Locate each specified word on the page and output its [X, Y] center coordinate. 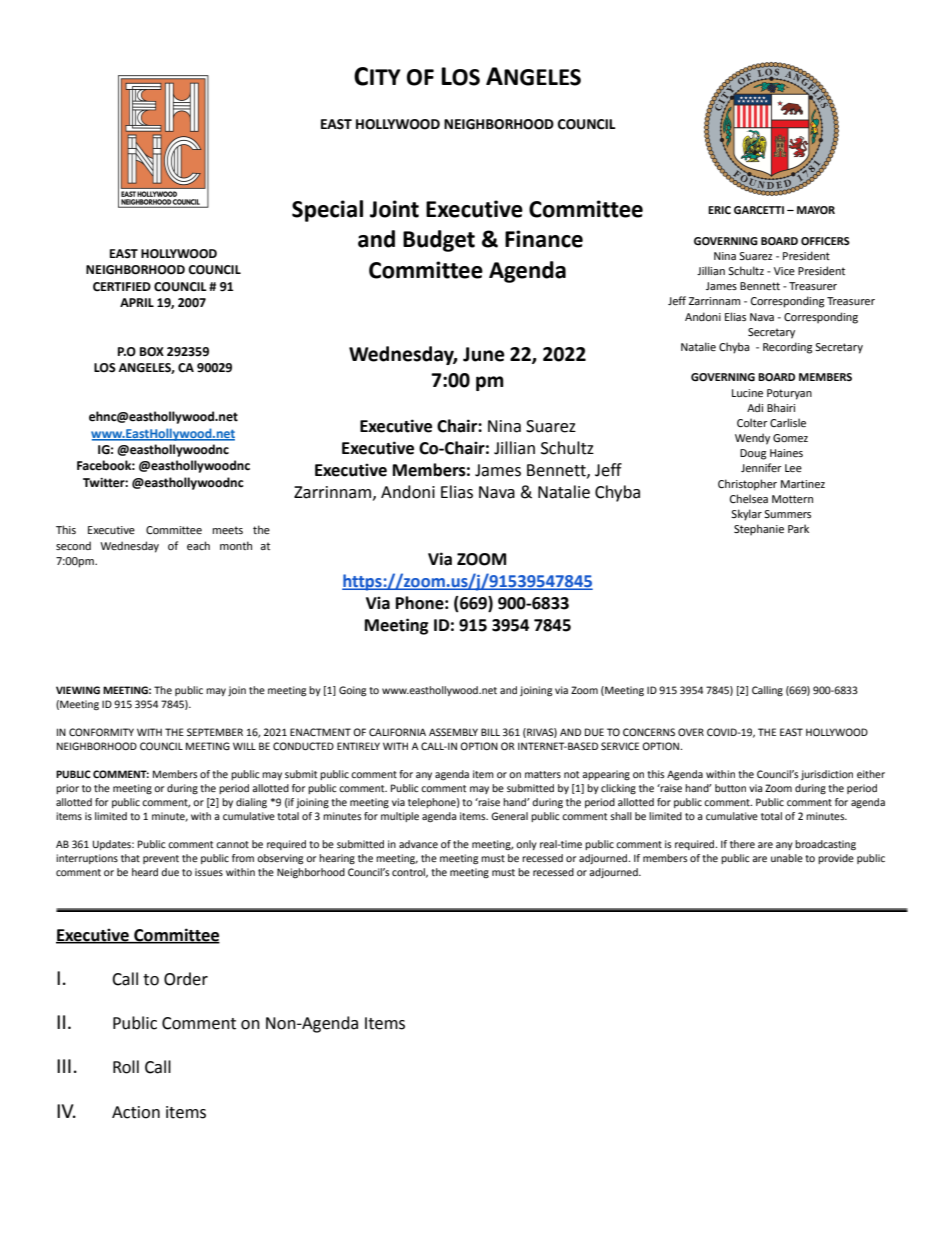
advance [418, 844]
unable [787, 858]
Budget [439, 241]
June [484, 354]
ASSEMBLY [453, 732]
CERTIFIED [122, 287]
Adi [755, 407]
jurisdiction [827, 775]
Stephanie [759, 530]
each [198, 545]
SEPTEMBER [215, 732]
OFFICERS [825, 241]
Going [352, 691]
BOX [152, 352]
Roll [126, 1067]
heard [145, 872]
